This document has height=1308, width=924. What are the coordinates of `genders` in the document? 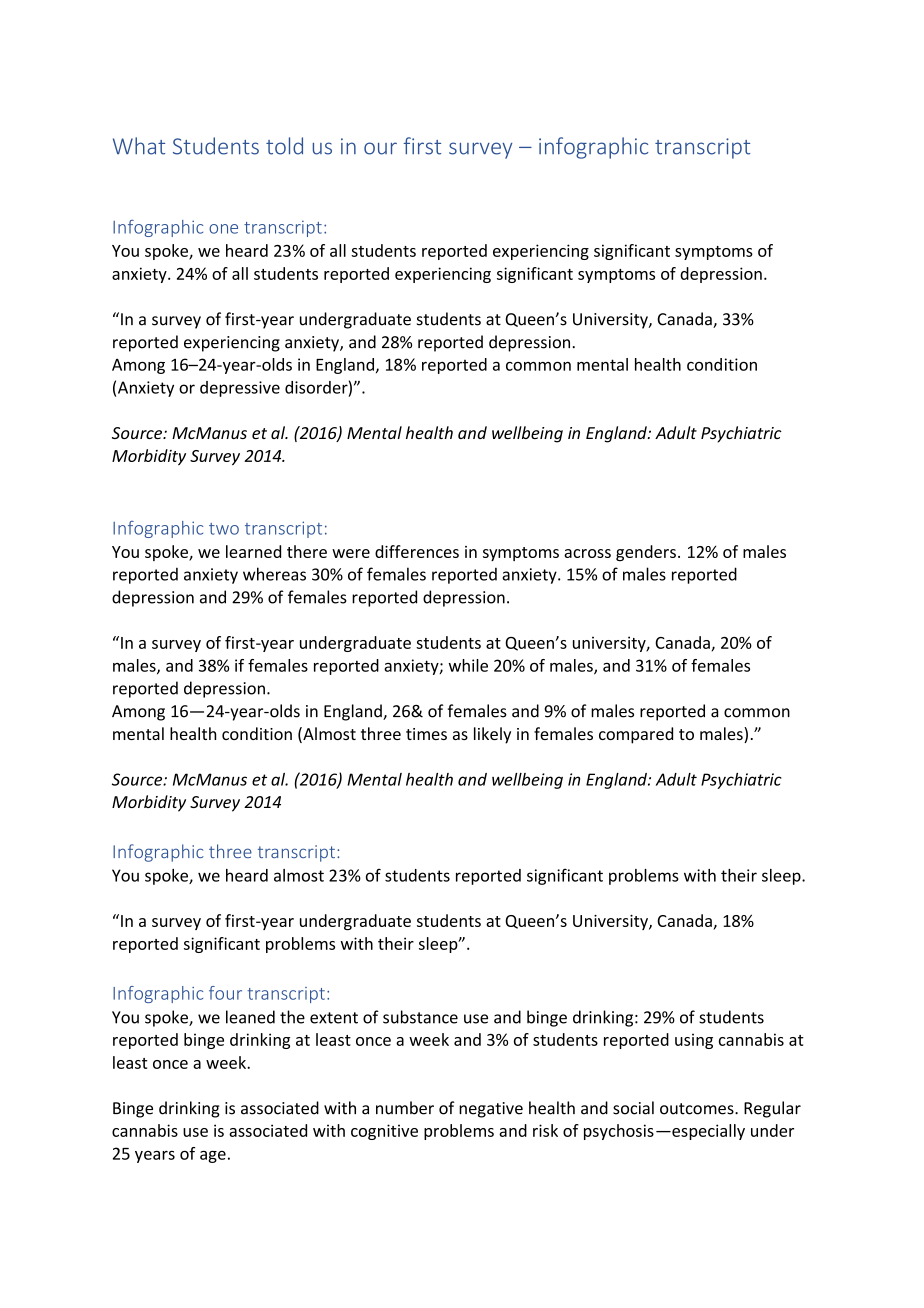 It's located at (646, 553).
